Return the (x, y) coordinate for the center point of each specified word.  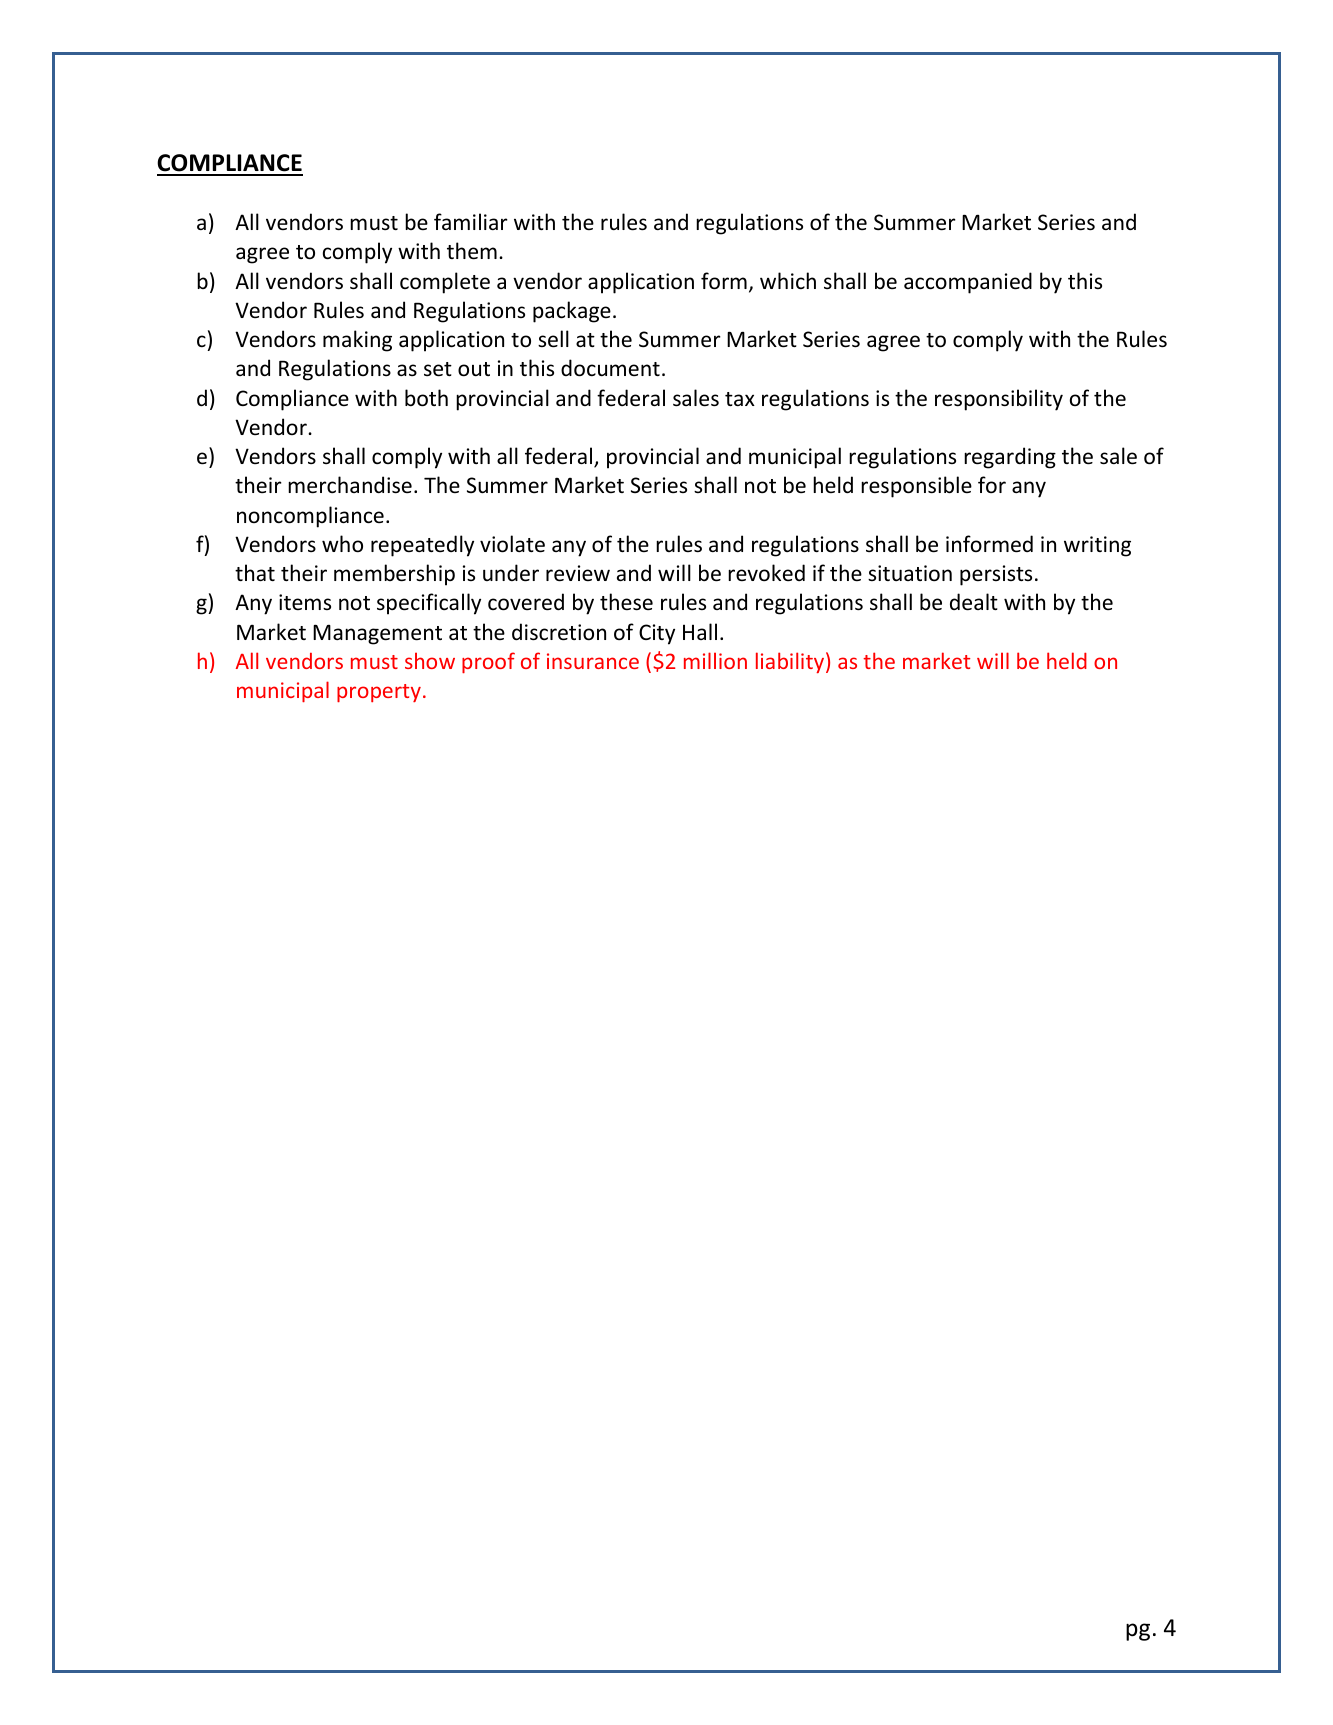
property (379, 693)
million (715, 660)
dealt (974, 602)
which (788, 280)
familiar (471, 221)
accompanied (968, 283)
